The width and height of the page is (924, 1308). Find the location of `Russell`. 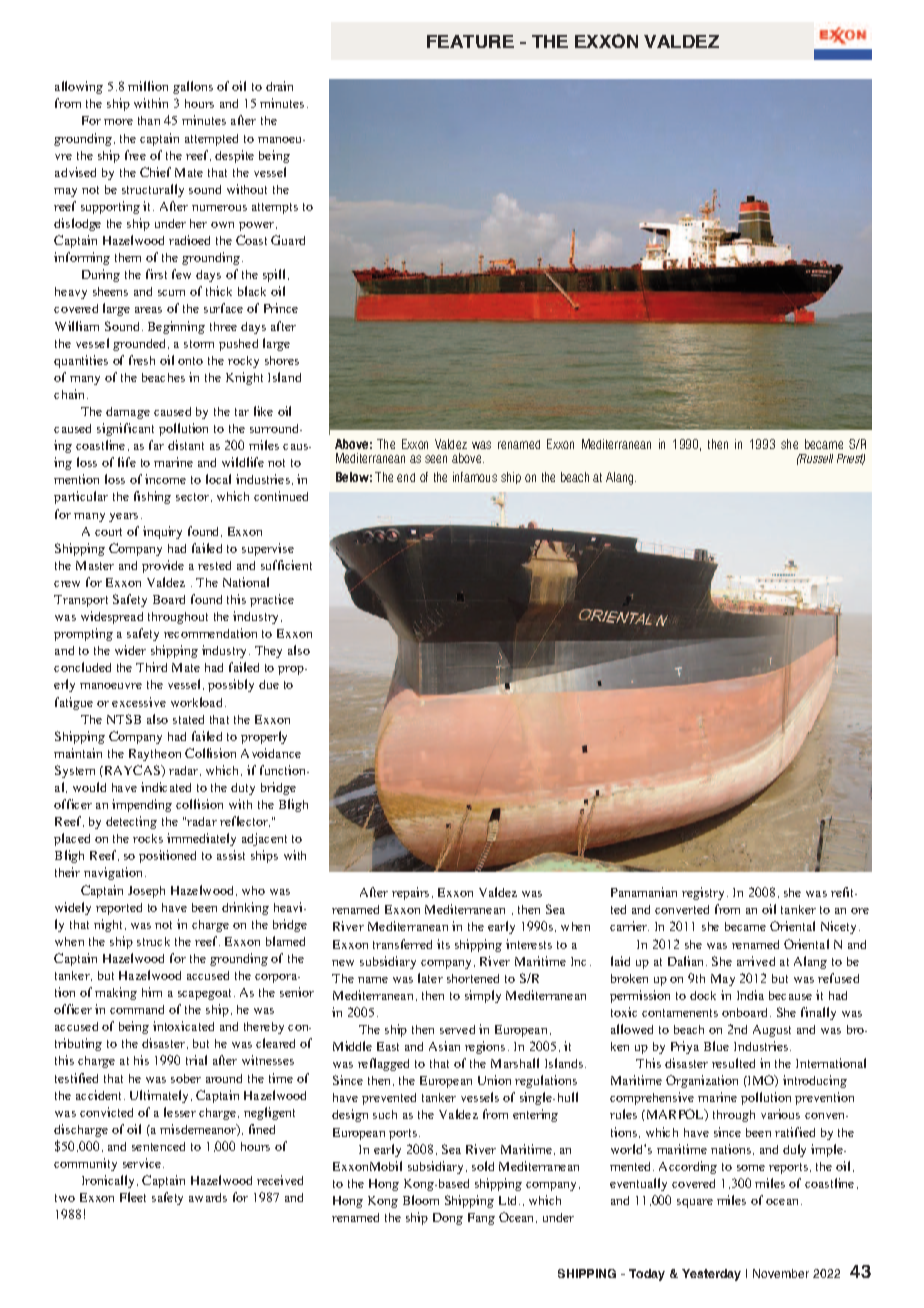

Russell is located at coordinates (815, 458).
